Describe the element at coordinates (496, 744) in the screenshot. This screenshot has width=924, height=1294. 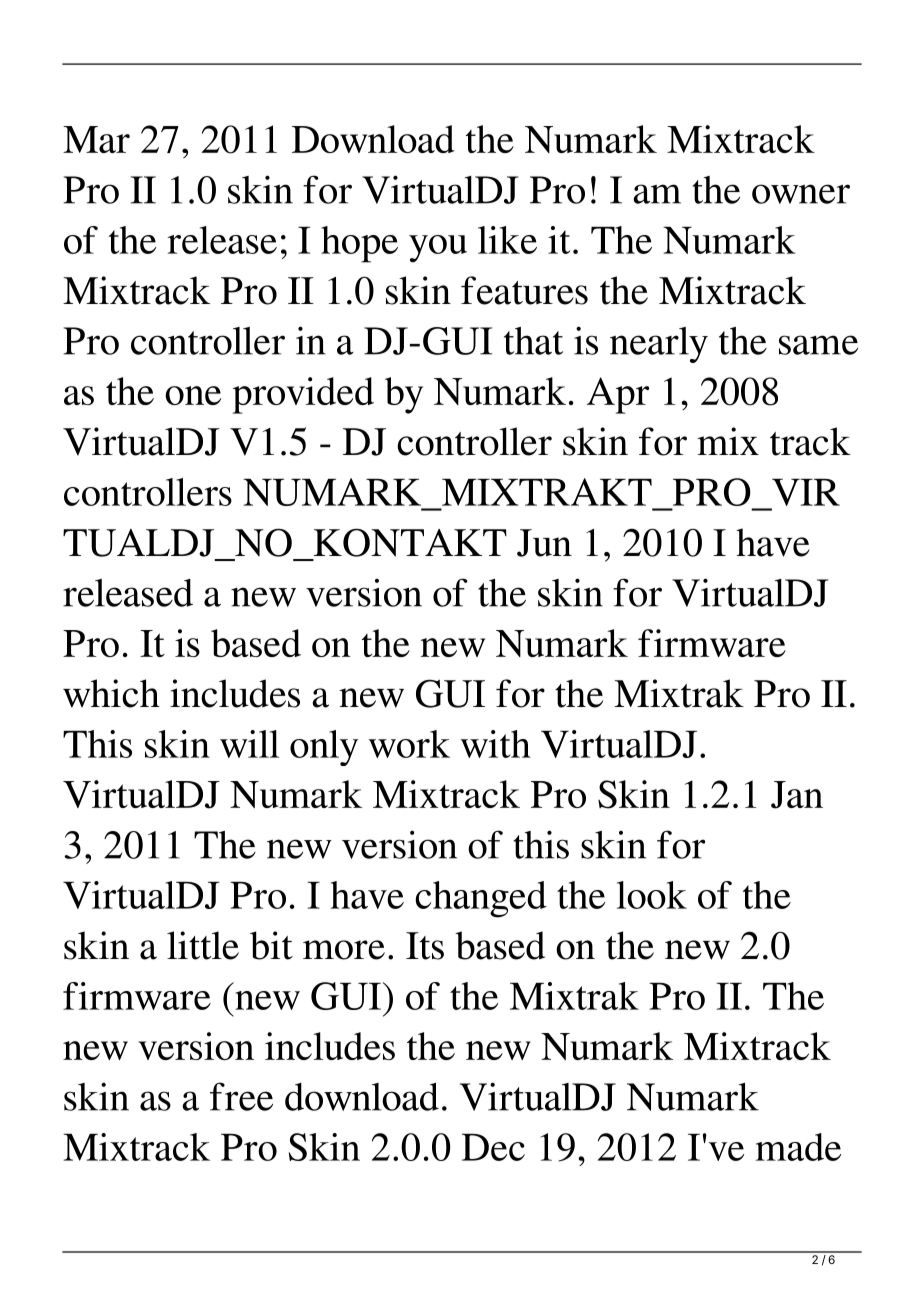
I see `with` at that location.
